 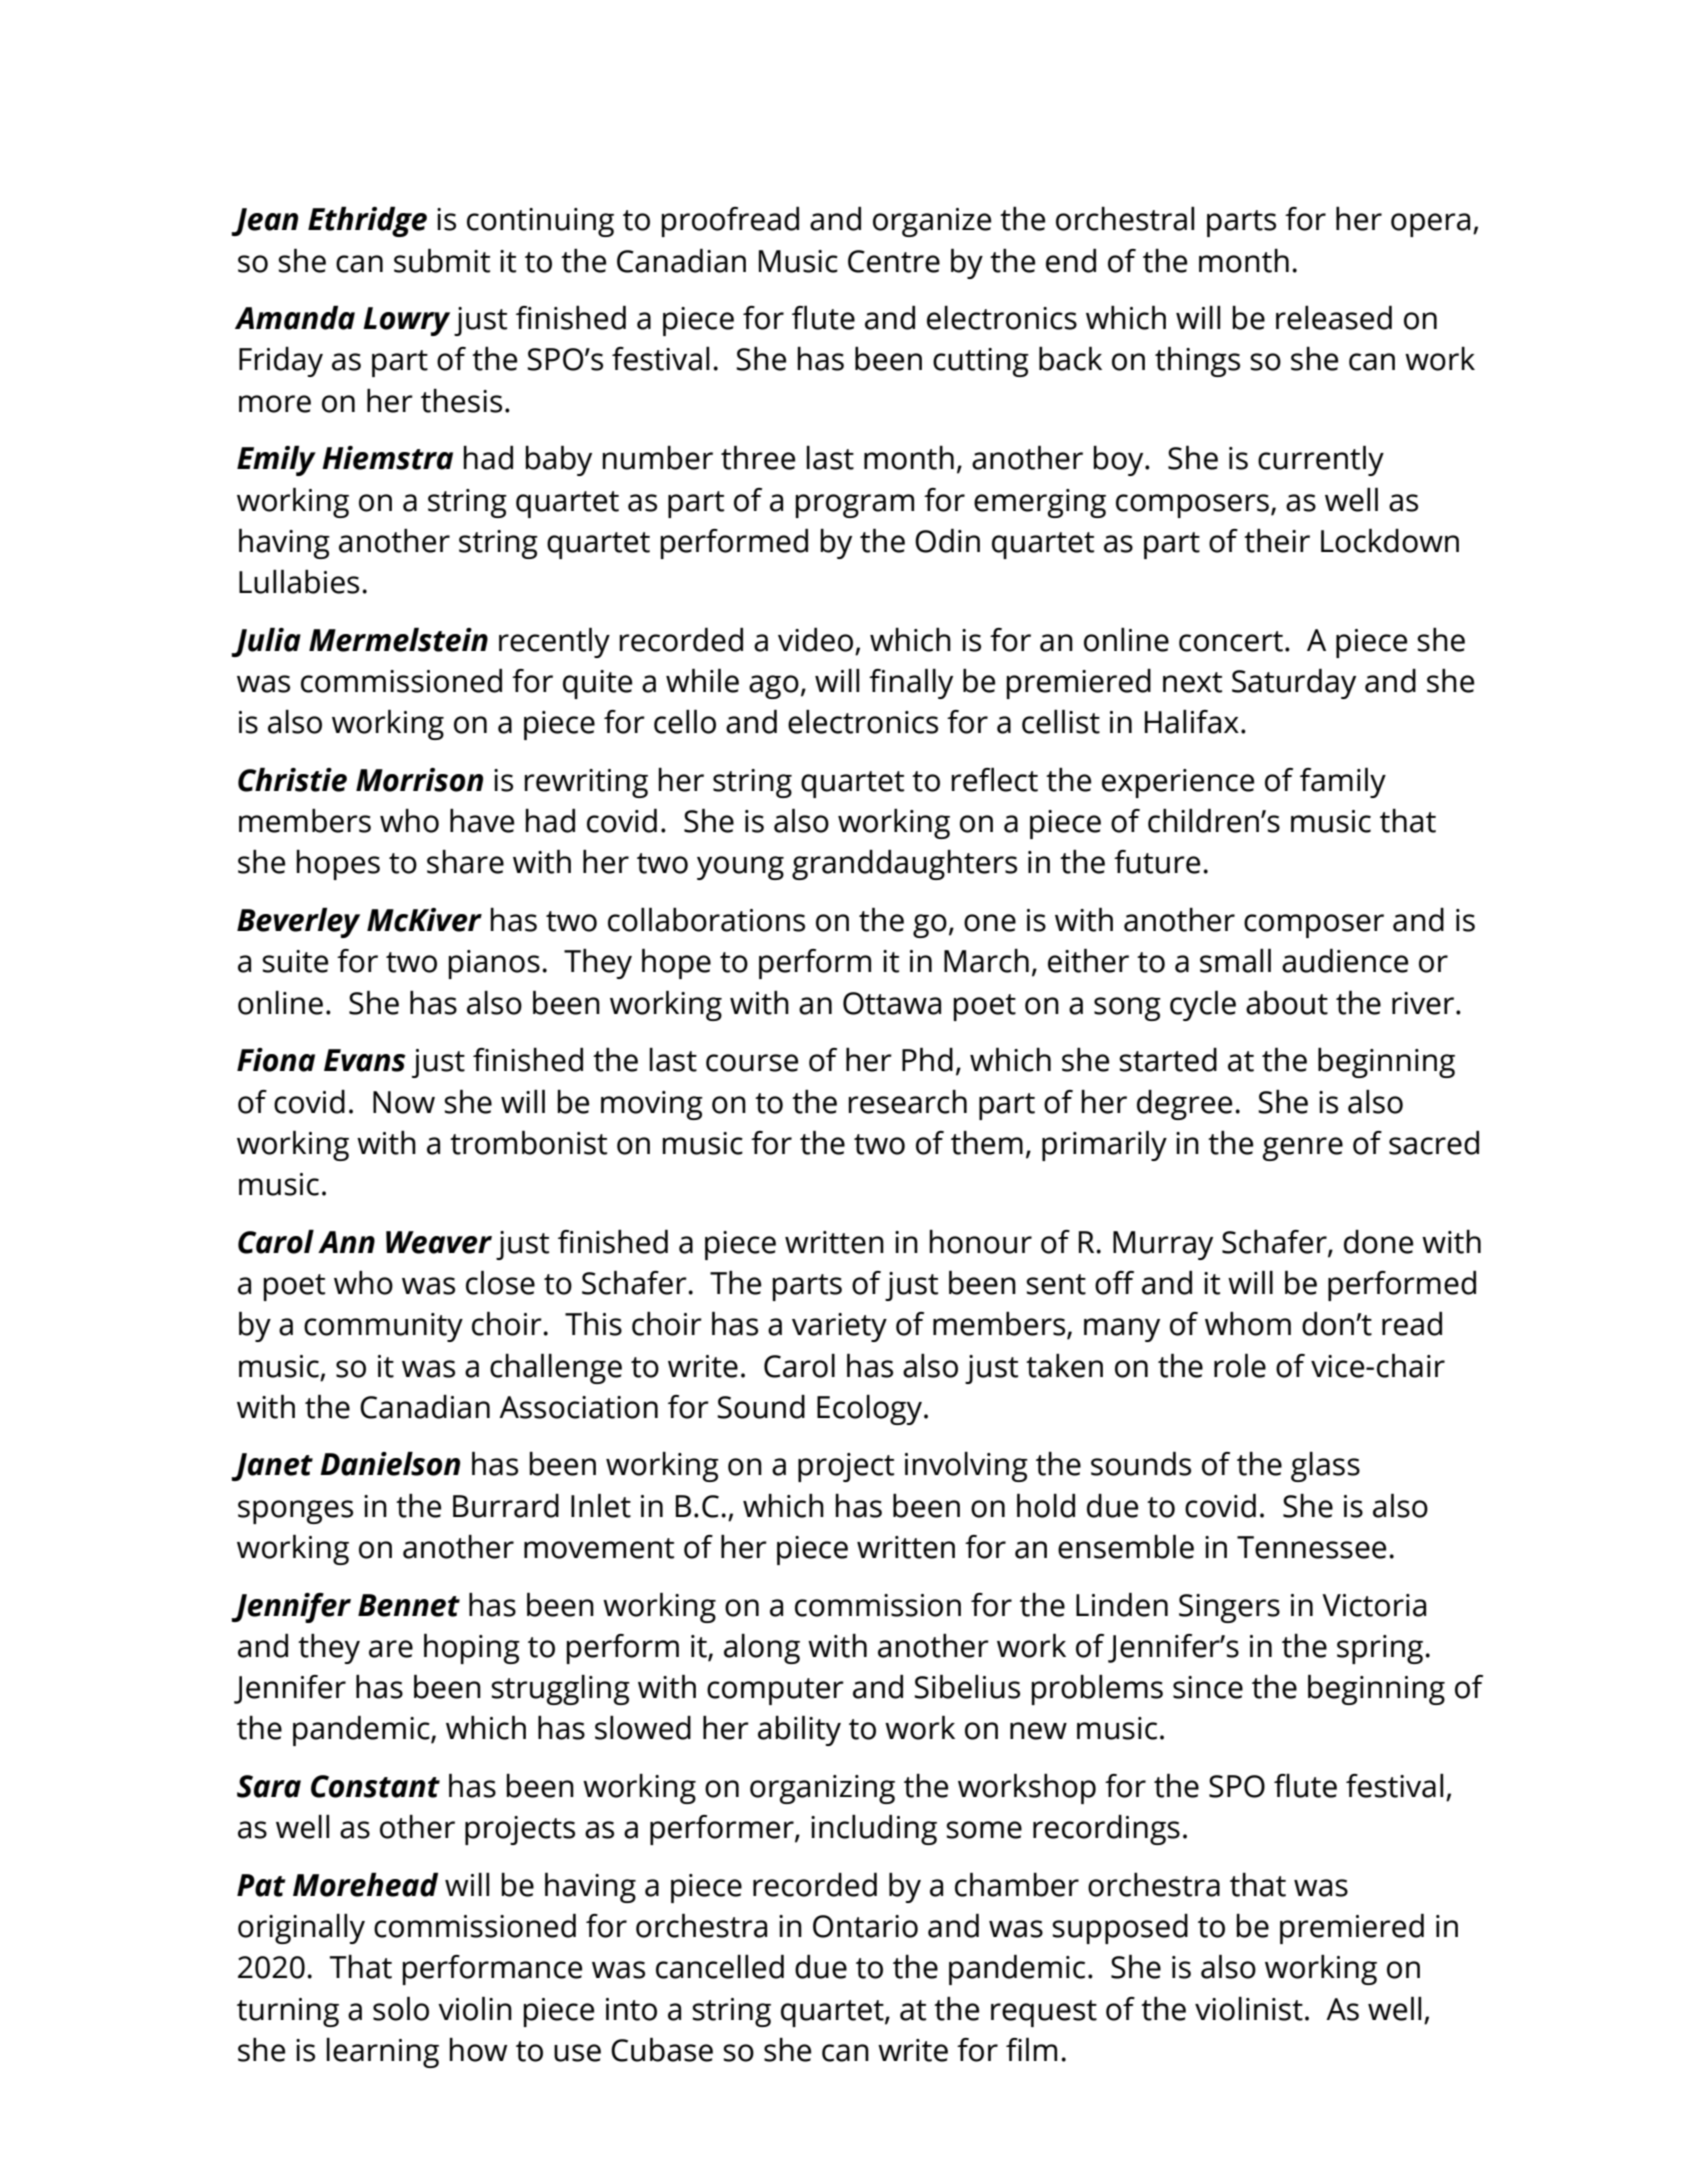 I want to click on family, so click(x=1343, y=783).
